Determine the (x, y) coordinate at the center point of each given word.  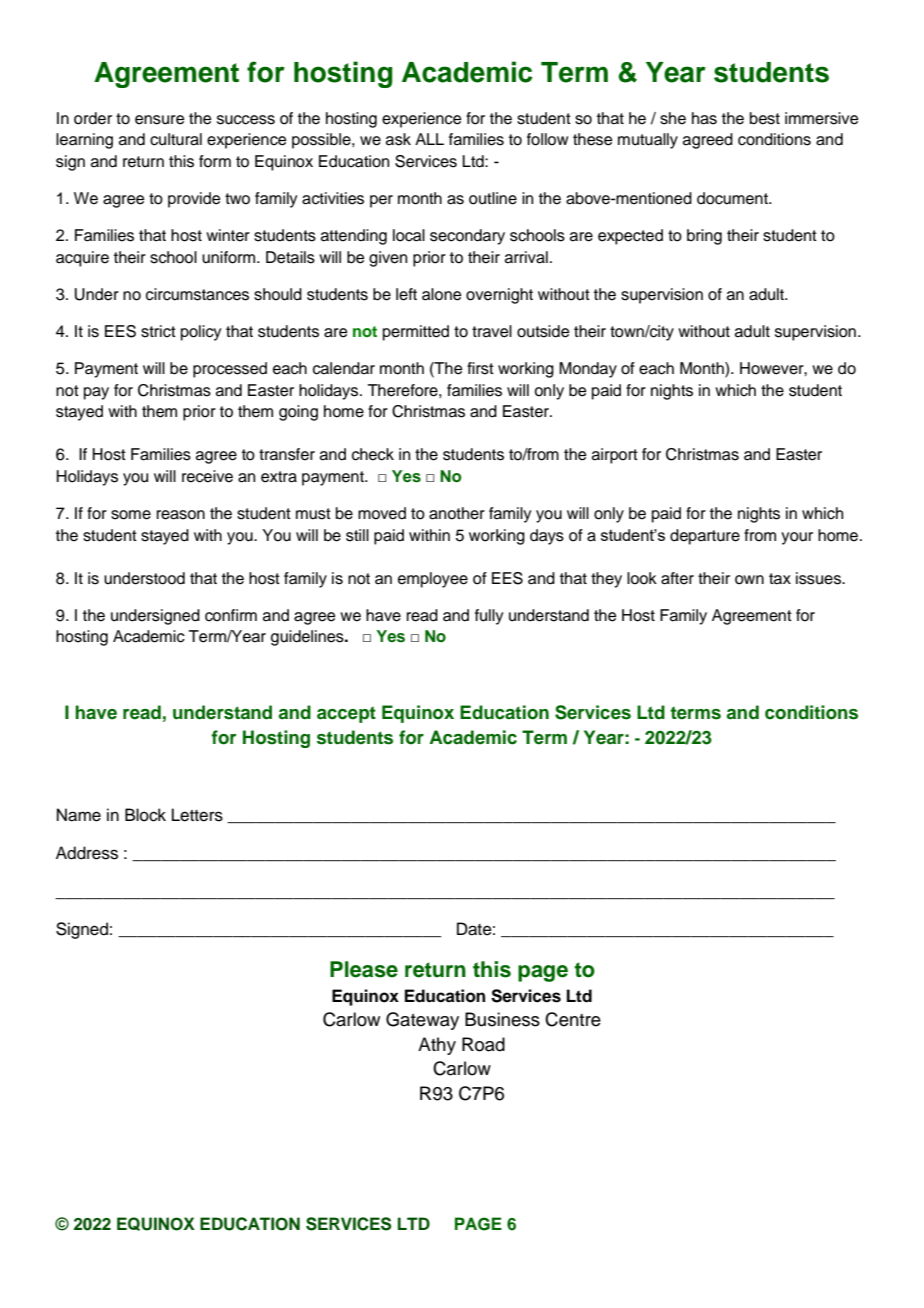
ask (398, 139)
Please (364, 969)
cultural (176, 139)
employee (433, 580)
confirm (231, 615)
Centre (573, 1019)
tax (780, 579)
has (704, 118)
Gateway (422, 1021)
